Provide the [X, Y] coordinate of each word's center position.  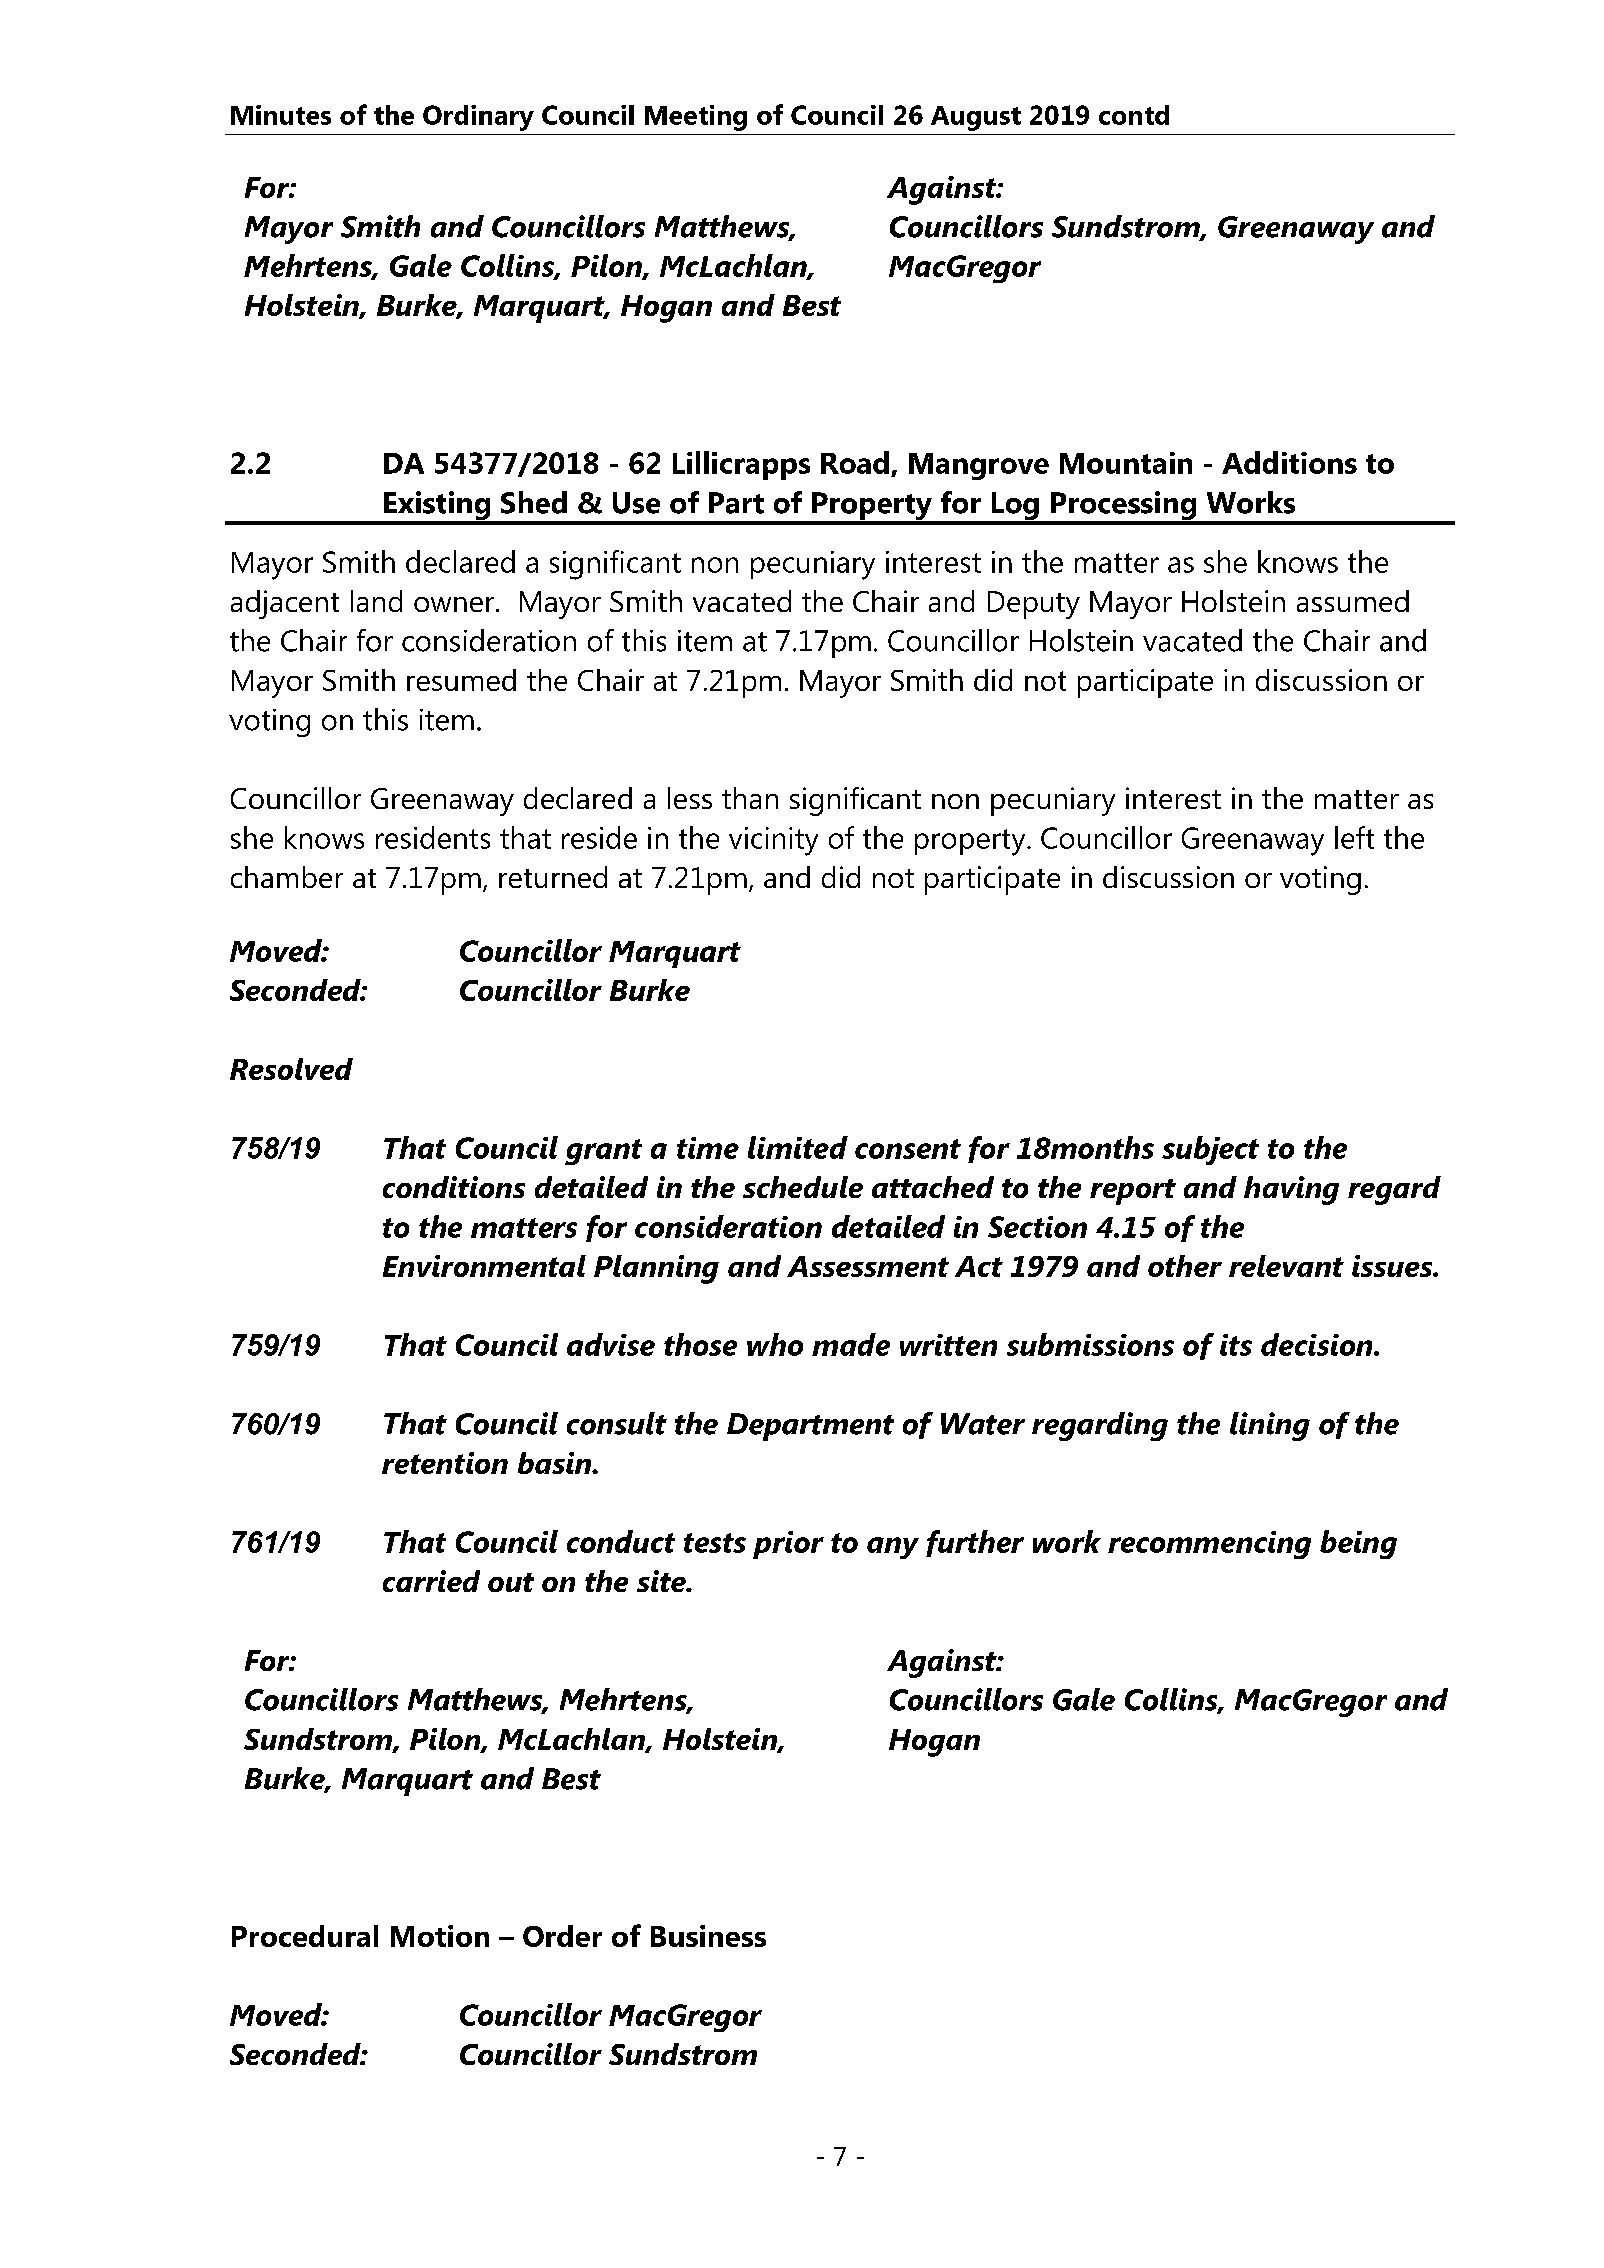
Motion [440, 1936]
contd [1134, 115]
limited [798, 1147]
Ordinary [478, 118]
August [976, 118]
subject [1210, 1150]
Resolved [291, 1069]
